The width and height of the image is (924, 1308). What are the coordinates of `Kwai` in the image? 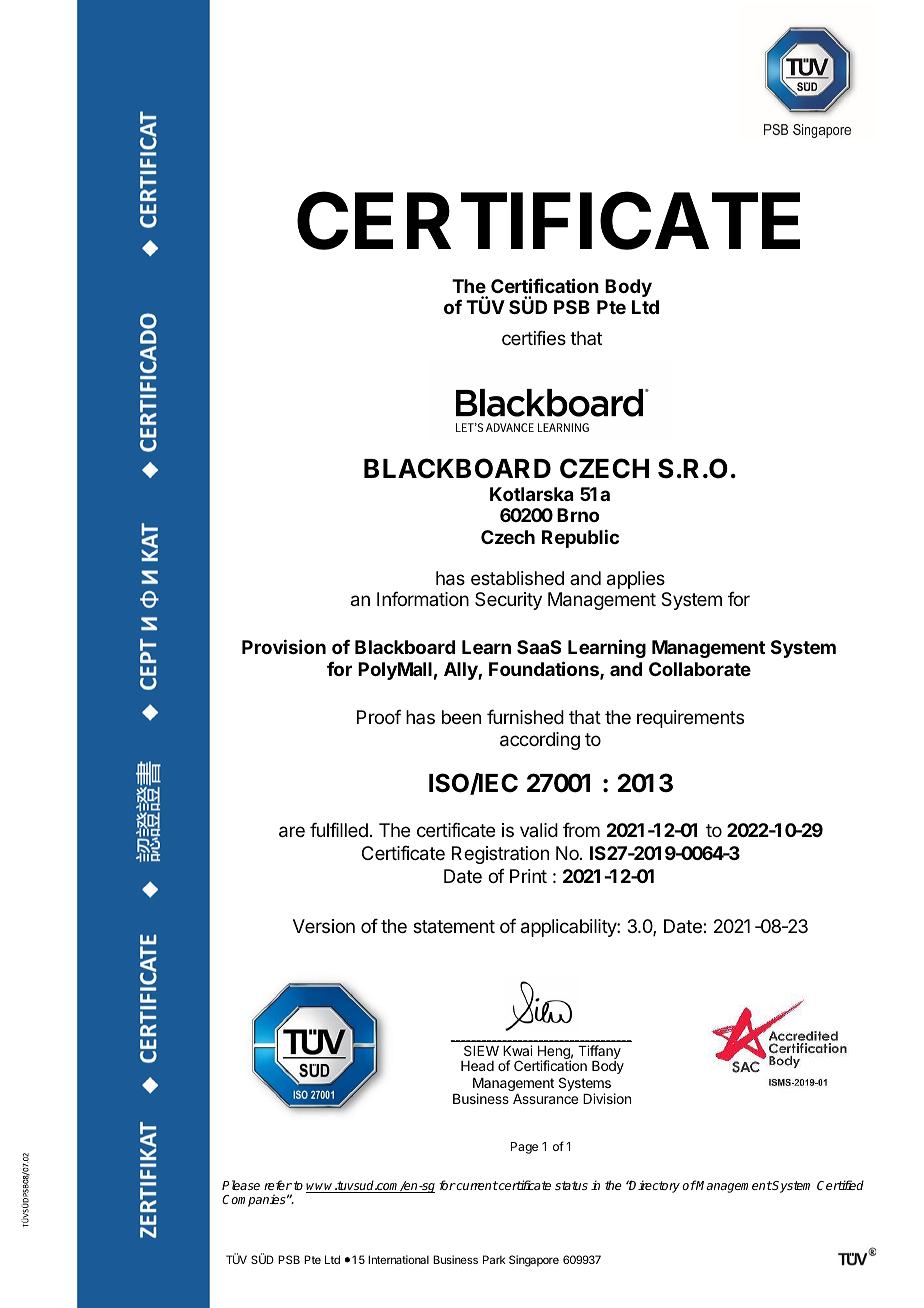 It's located at (517, 1050).
